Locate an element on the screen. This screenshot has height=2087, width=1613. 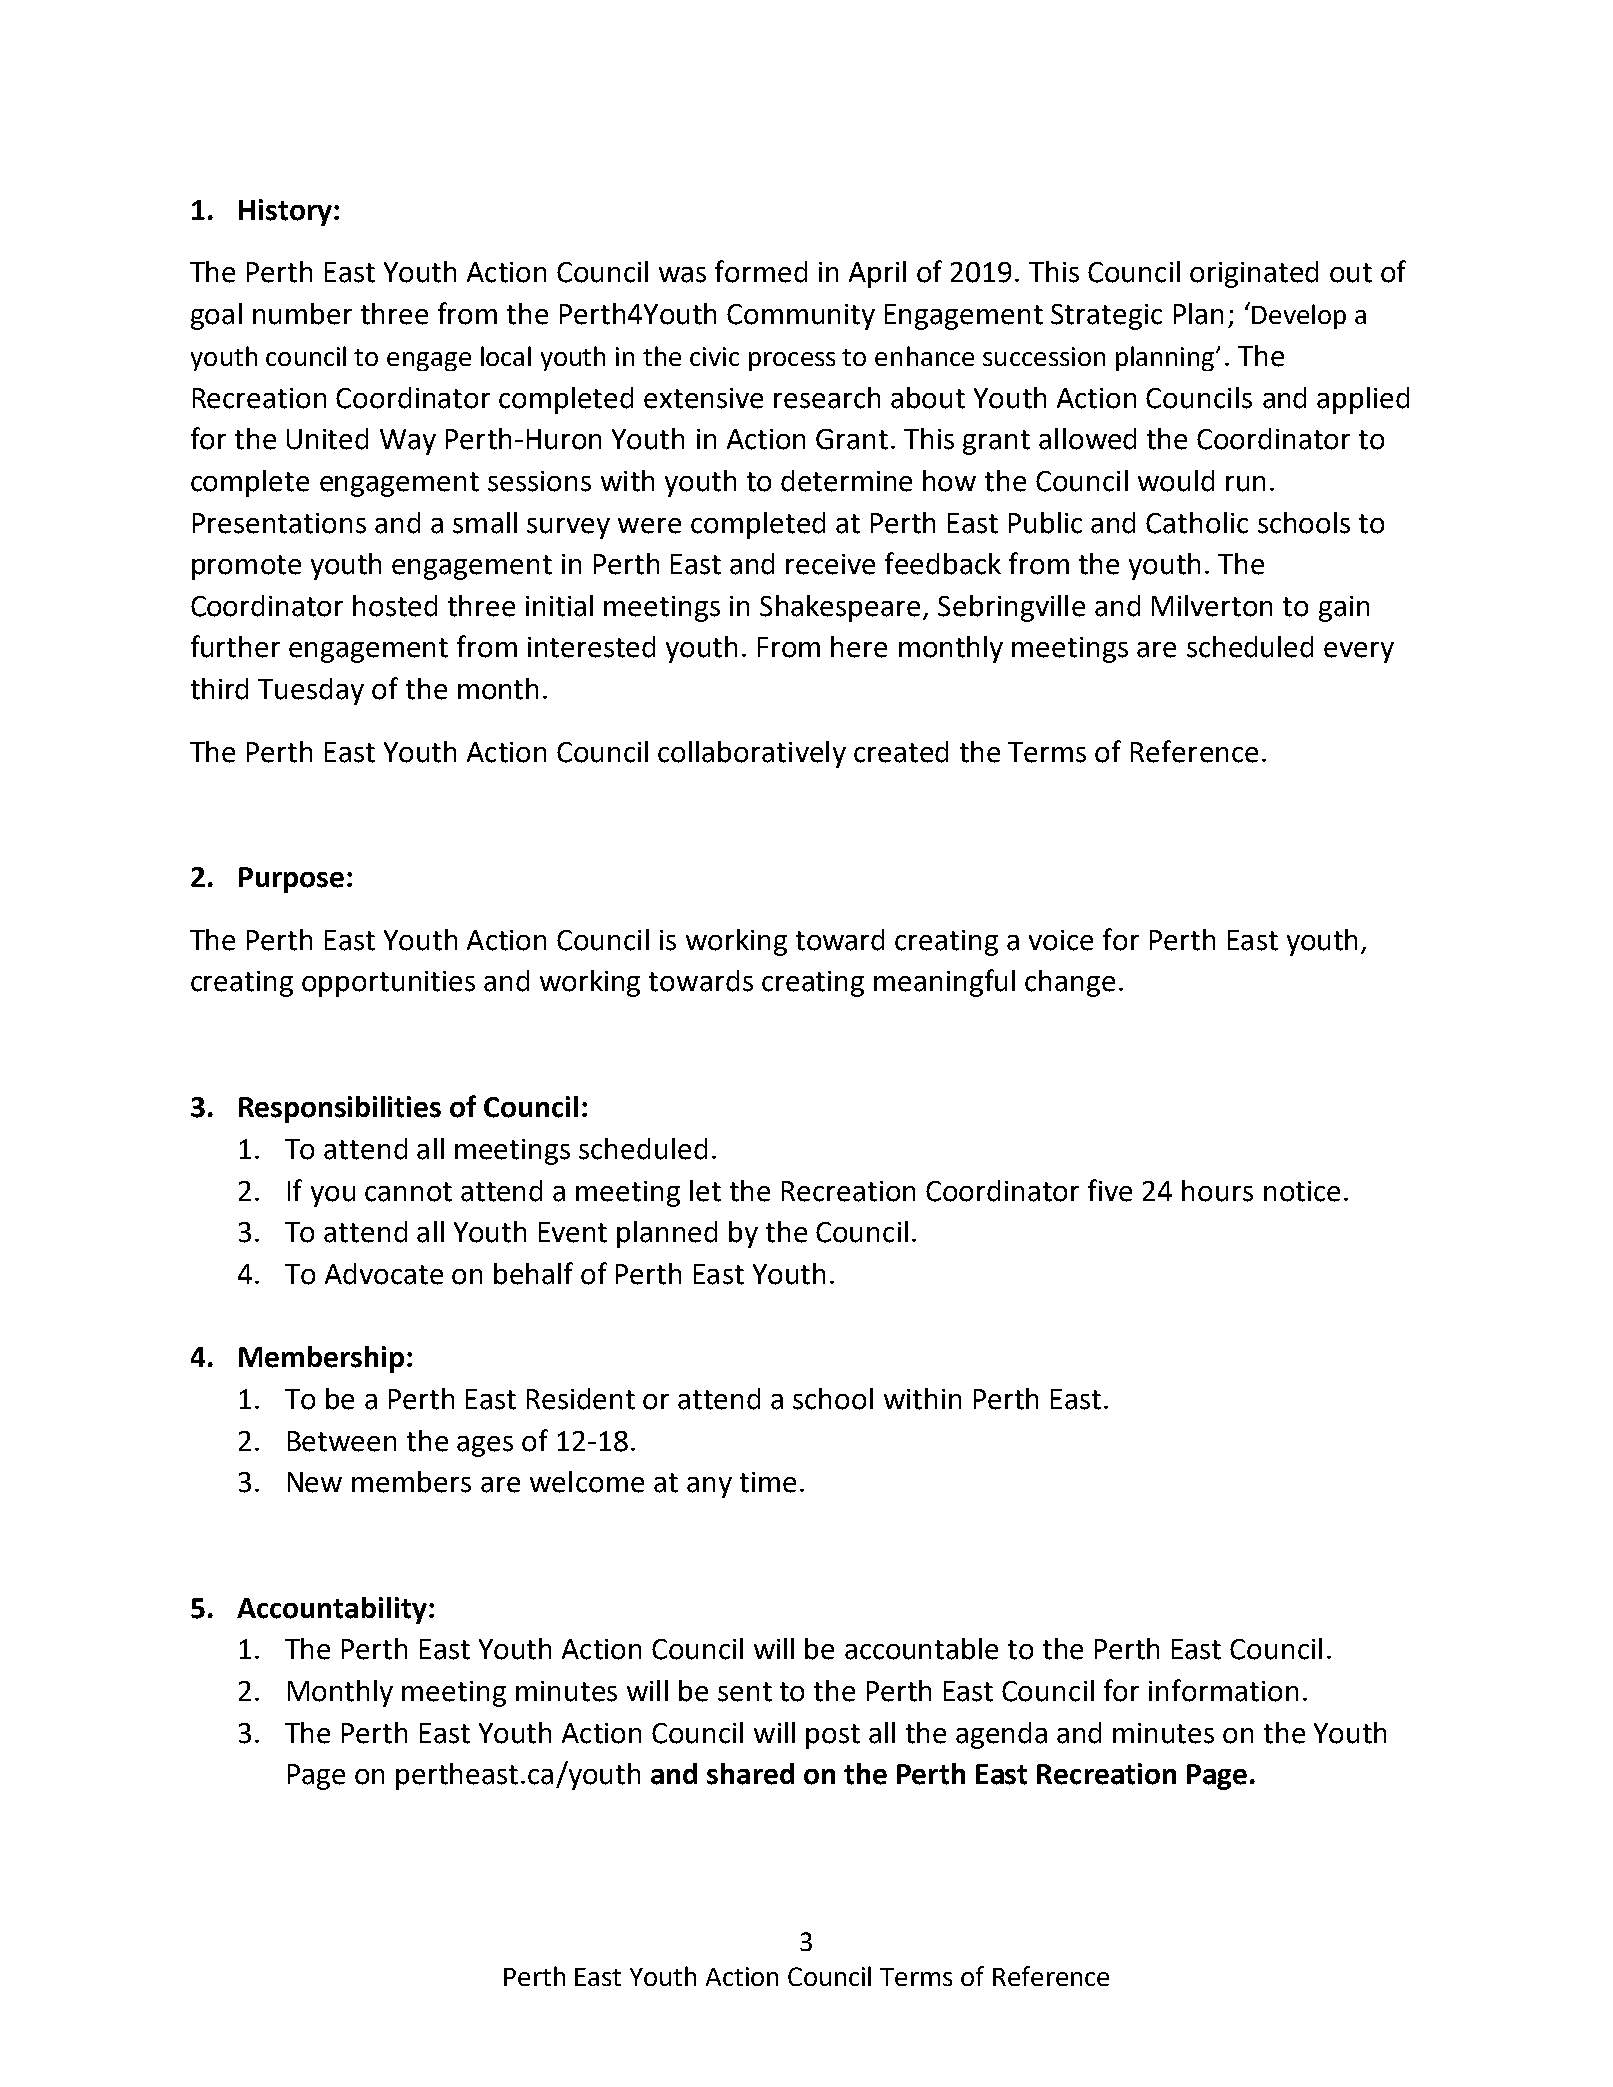
Purpose is located at coordinates (291, 880).
